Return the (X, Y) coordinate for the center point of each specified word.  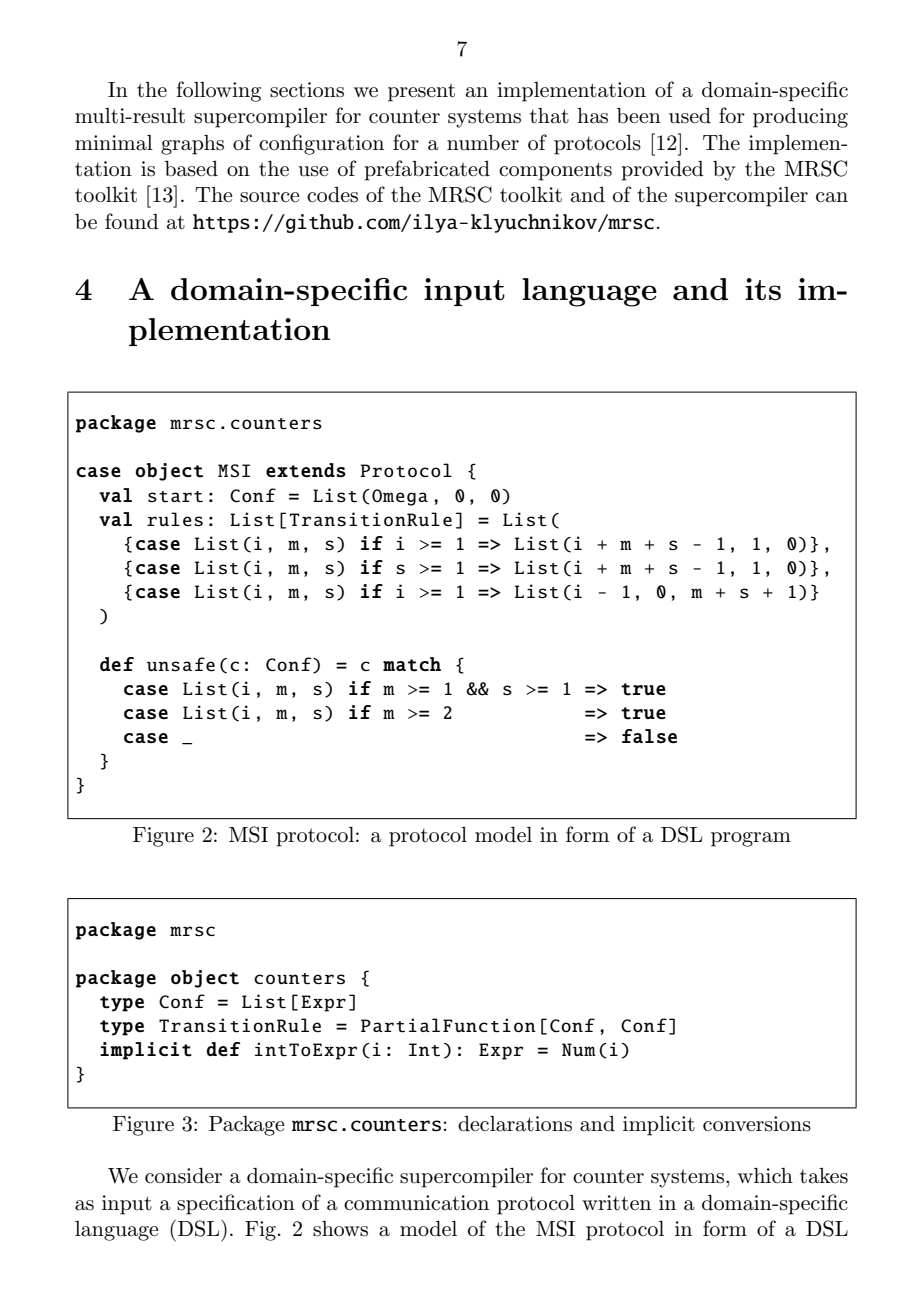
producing (800, 118)
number (483, 143)
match (412, 664)
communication (416, 1203)
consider (183, 1176)
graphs (192, 145)
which (765, 1176)
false (649, 736)
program (751, 839)
